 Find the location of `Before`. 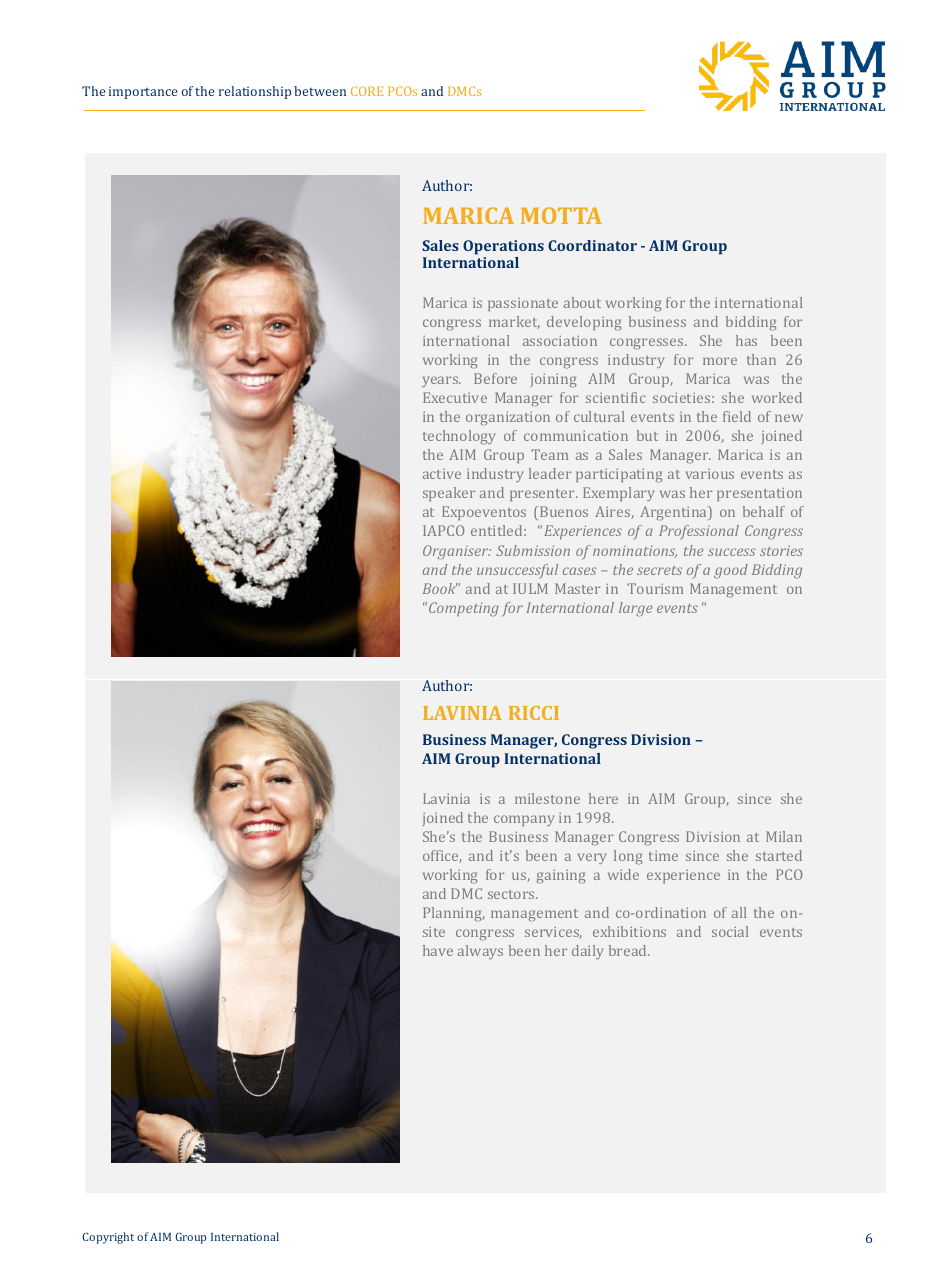

Before is located at coordinates (495, 378).
